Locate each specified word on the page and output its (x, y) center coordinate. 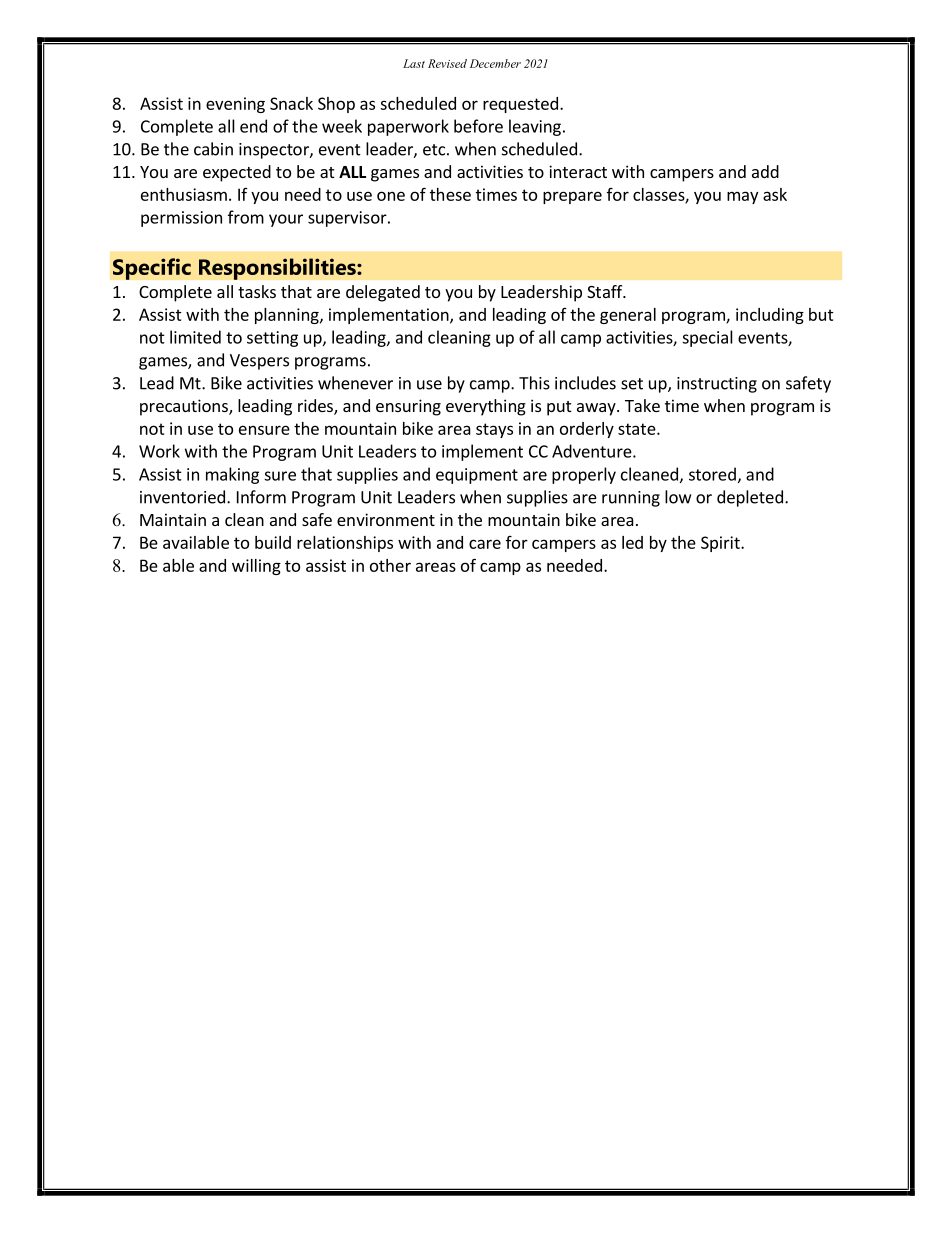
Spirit (721, 544)
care (485, 544)
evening (235, 105)
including (770, 316)
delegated (383, 293)
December (495, 63)
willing (256, 567)
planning (288, 316)
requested (520, 105)
